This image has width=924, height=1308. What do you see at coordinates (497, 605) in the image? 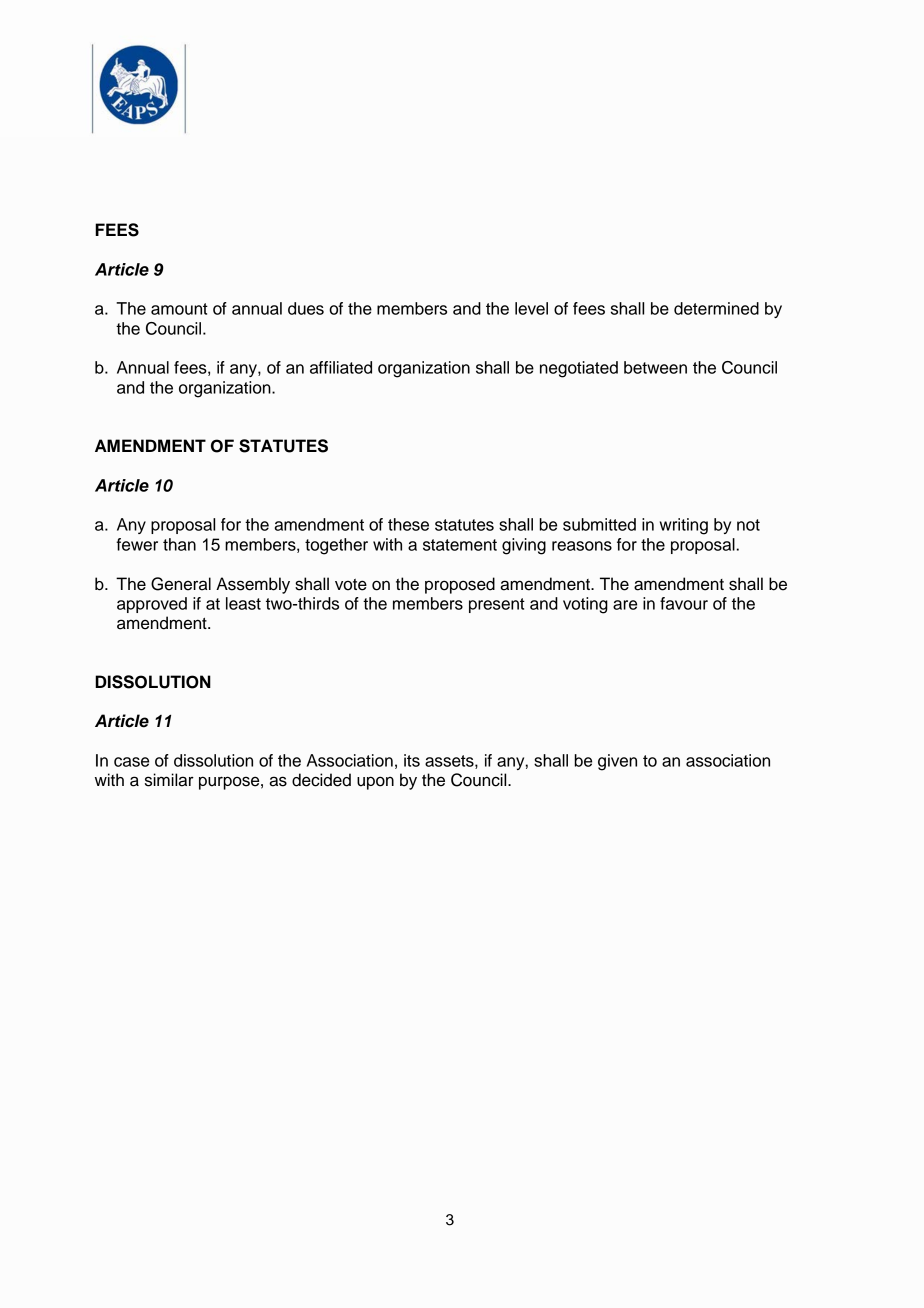
I see `present` at bounding box center [497, 605].
